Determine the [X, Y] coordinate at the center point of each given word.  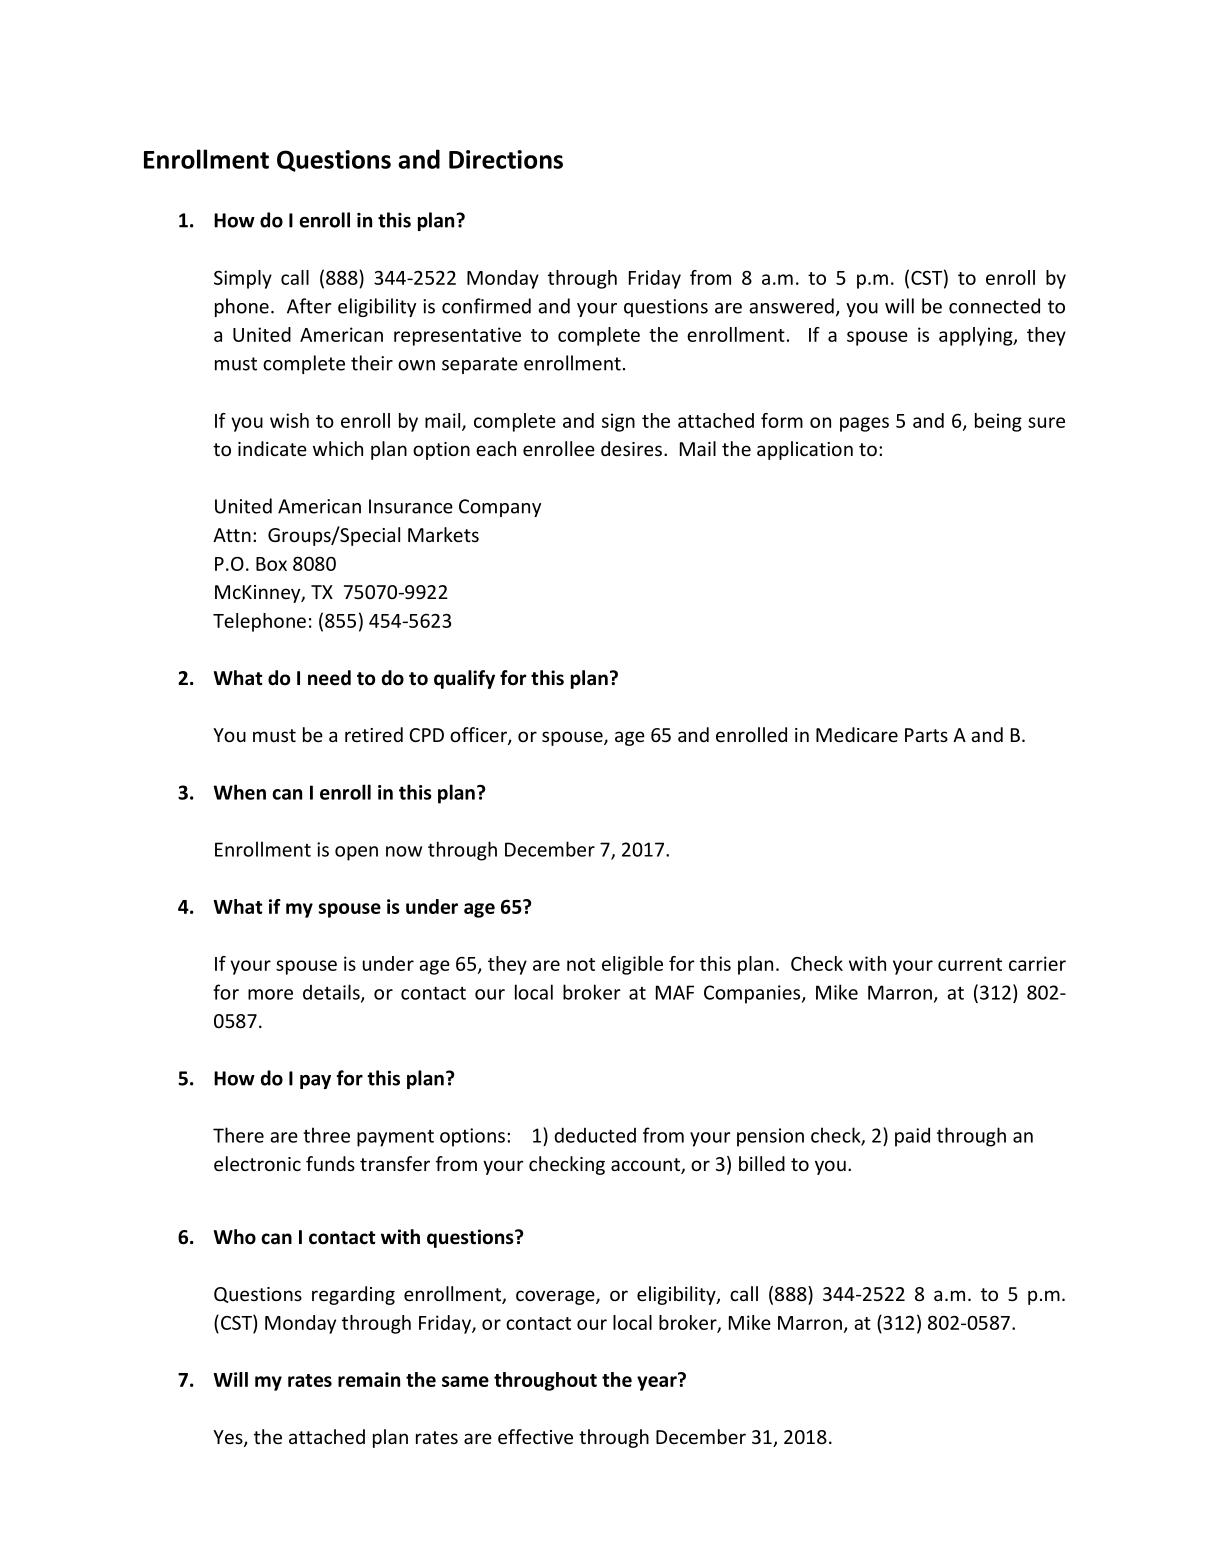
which [338, 448]
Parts [926, 735]
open [356, 853]
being [998, 422]
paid [912, 1137]
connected [994, 306]
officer [479, 736]
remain [369, 1379]
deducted [595, 1135]
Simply [243, 279]
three [326, 1135]
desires [631, 448]
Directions [506, 159]
